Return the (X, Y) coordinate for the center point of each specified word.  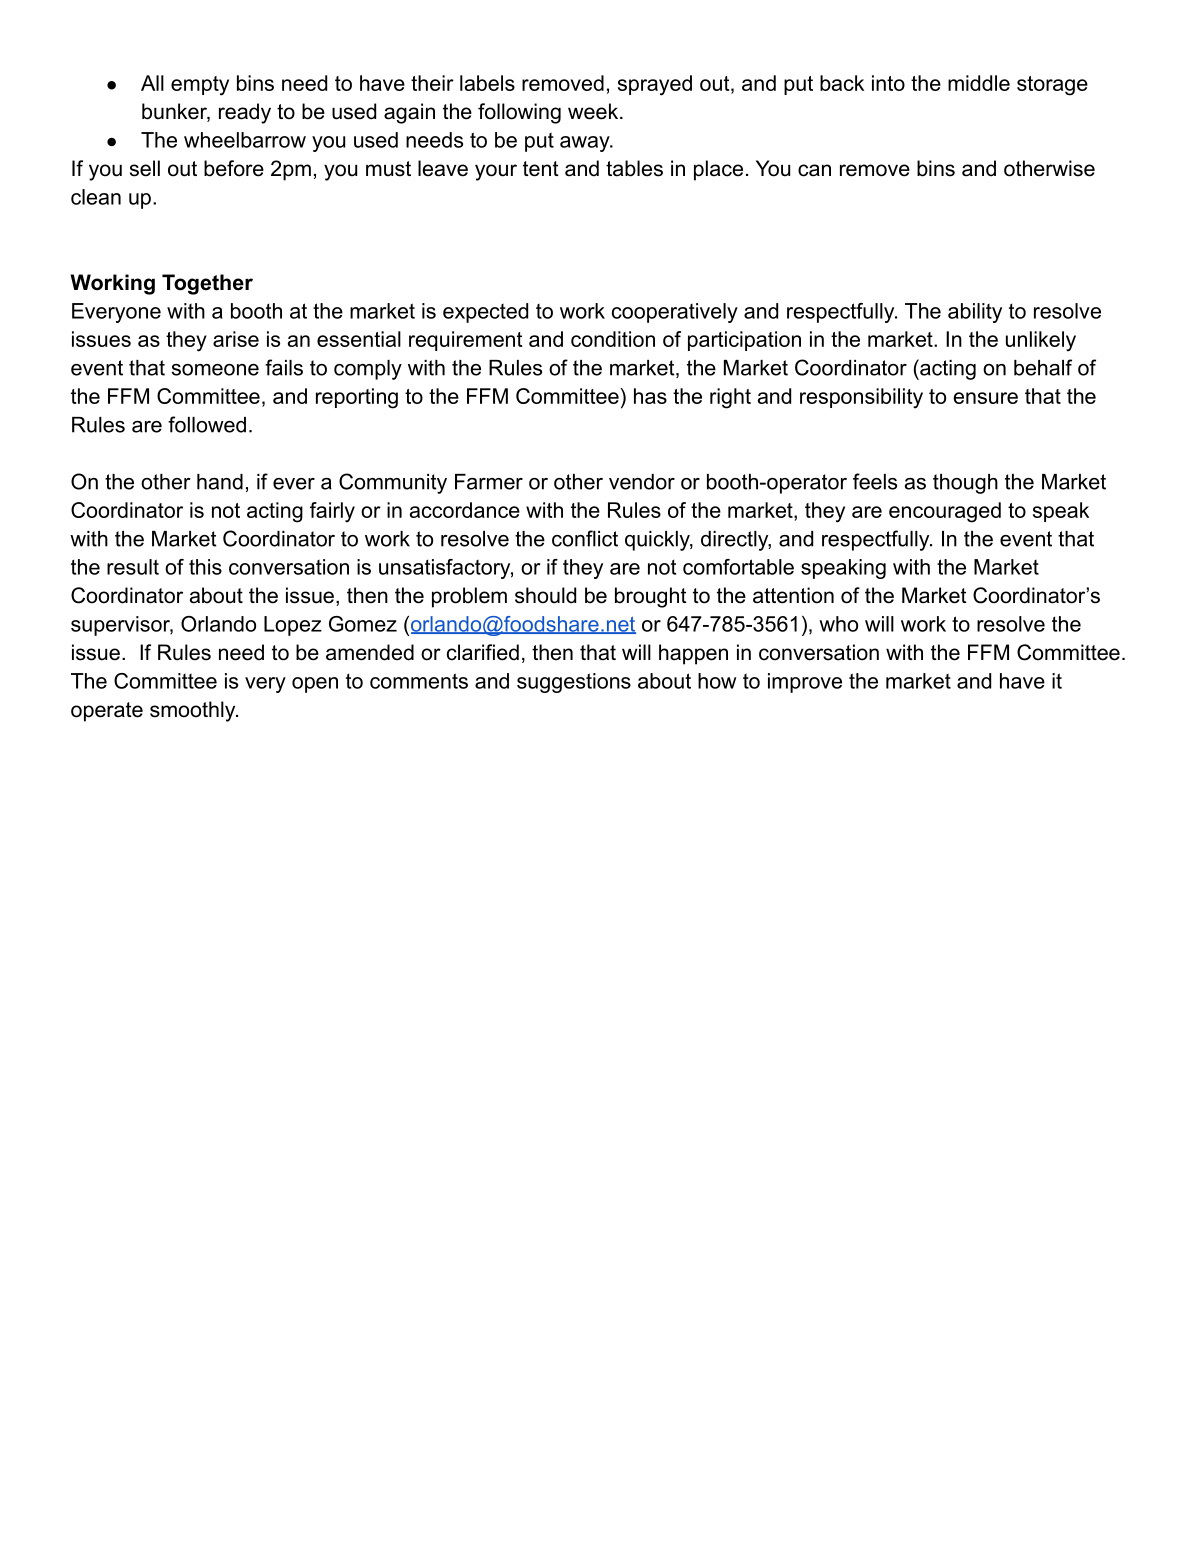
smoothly (194, 711)
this (205, 567)
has (650, 396)
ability (975, 313)
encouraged (945, 512)
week (594, 111)
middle (979, 83)
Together (207, 284)
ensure (985, 398)
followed (207, 424)
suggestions (574, 683)
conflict (585, 538)
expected (485, 313)
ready (245, 113)
